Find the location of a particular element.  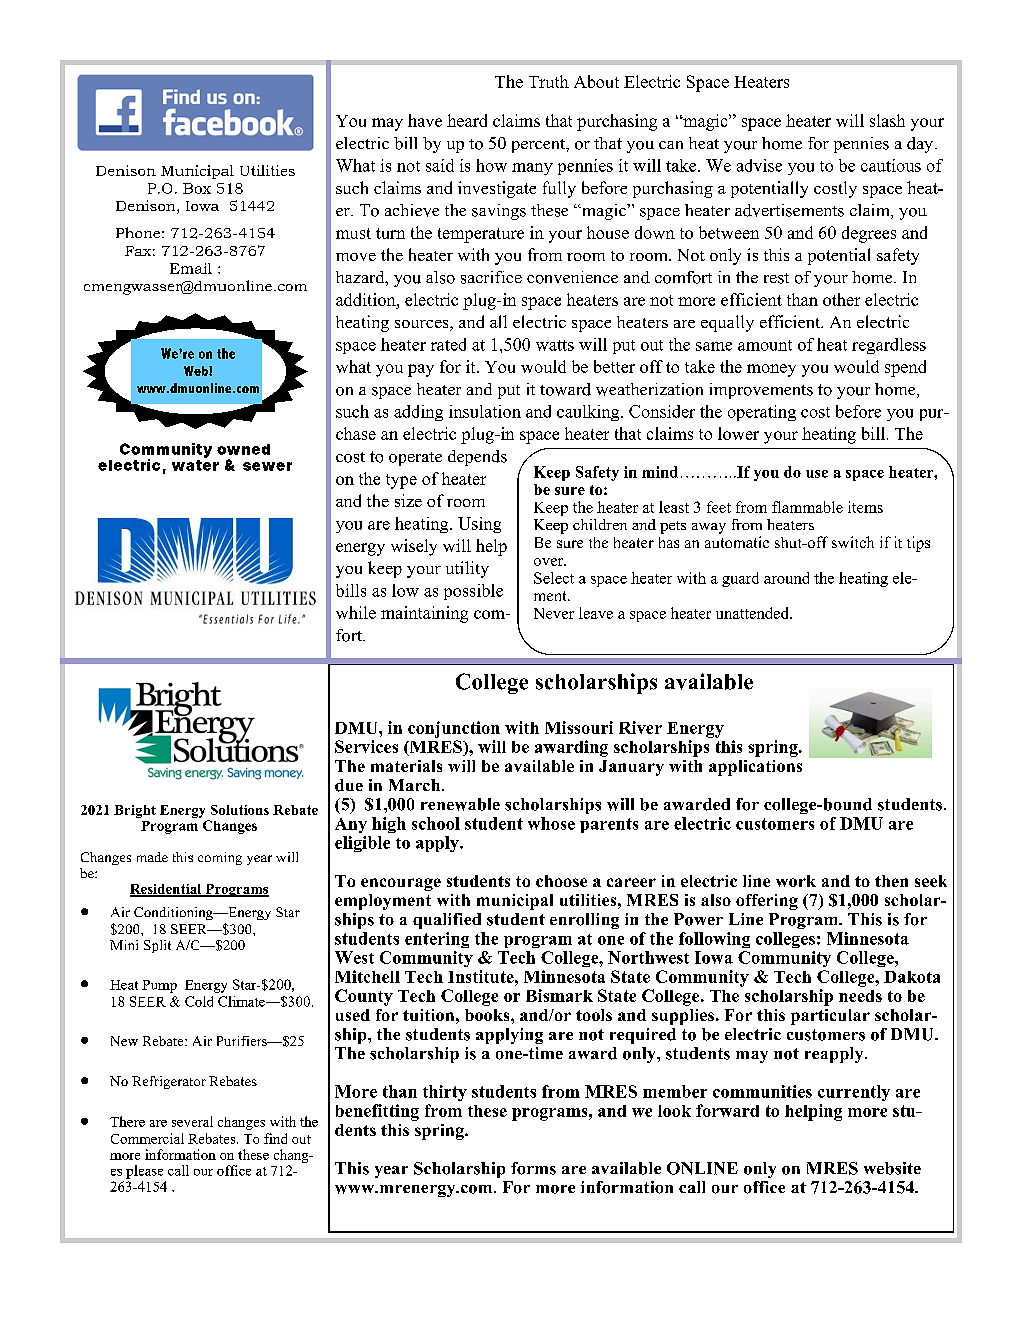

whose is located at coordinates (551, 823).
